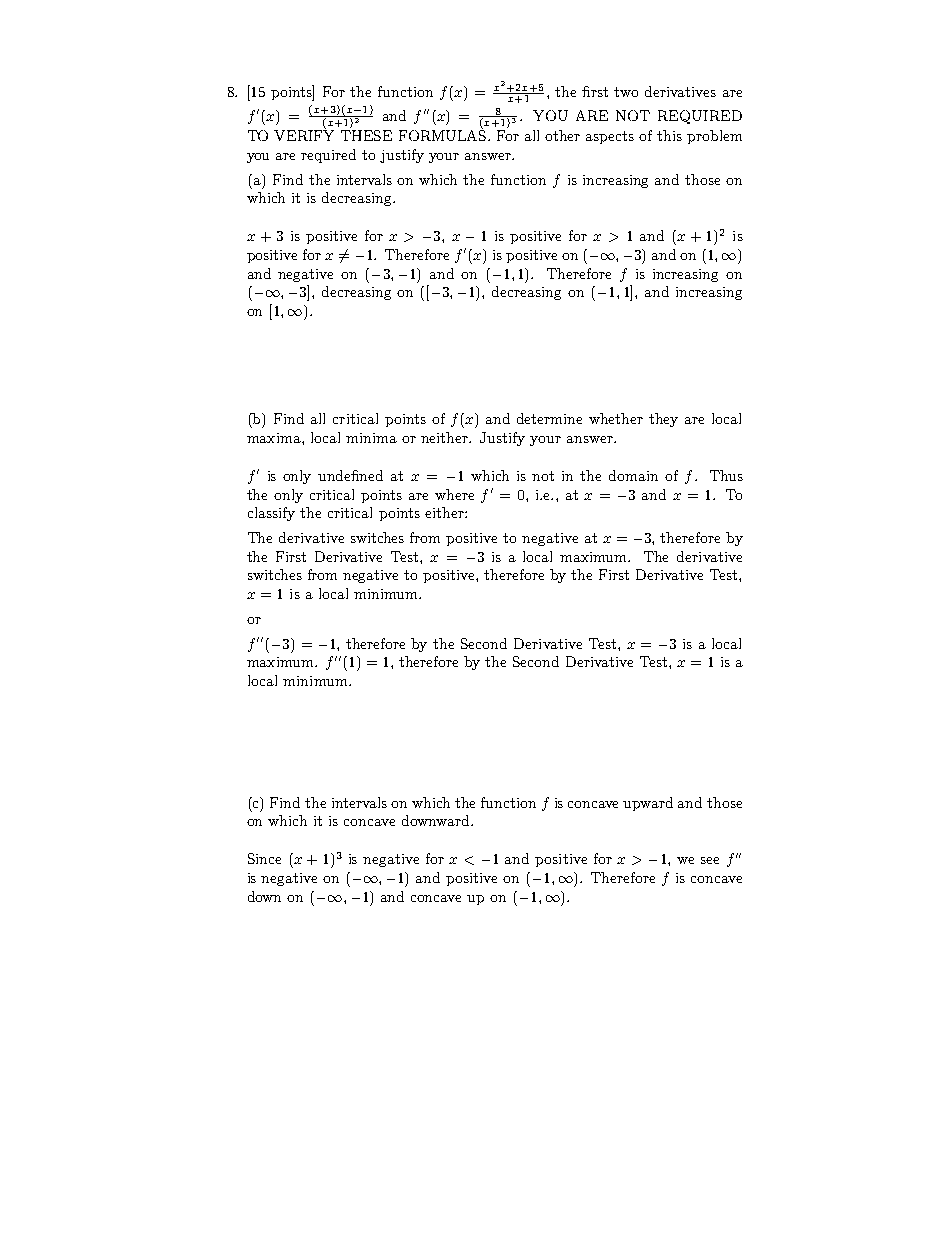  I want to click on classify, so click(271, 514).
